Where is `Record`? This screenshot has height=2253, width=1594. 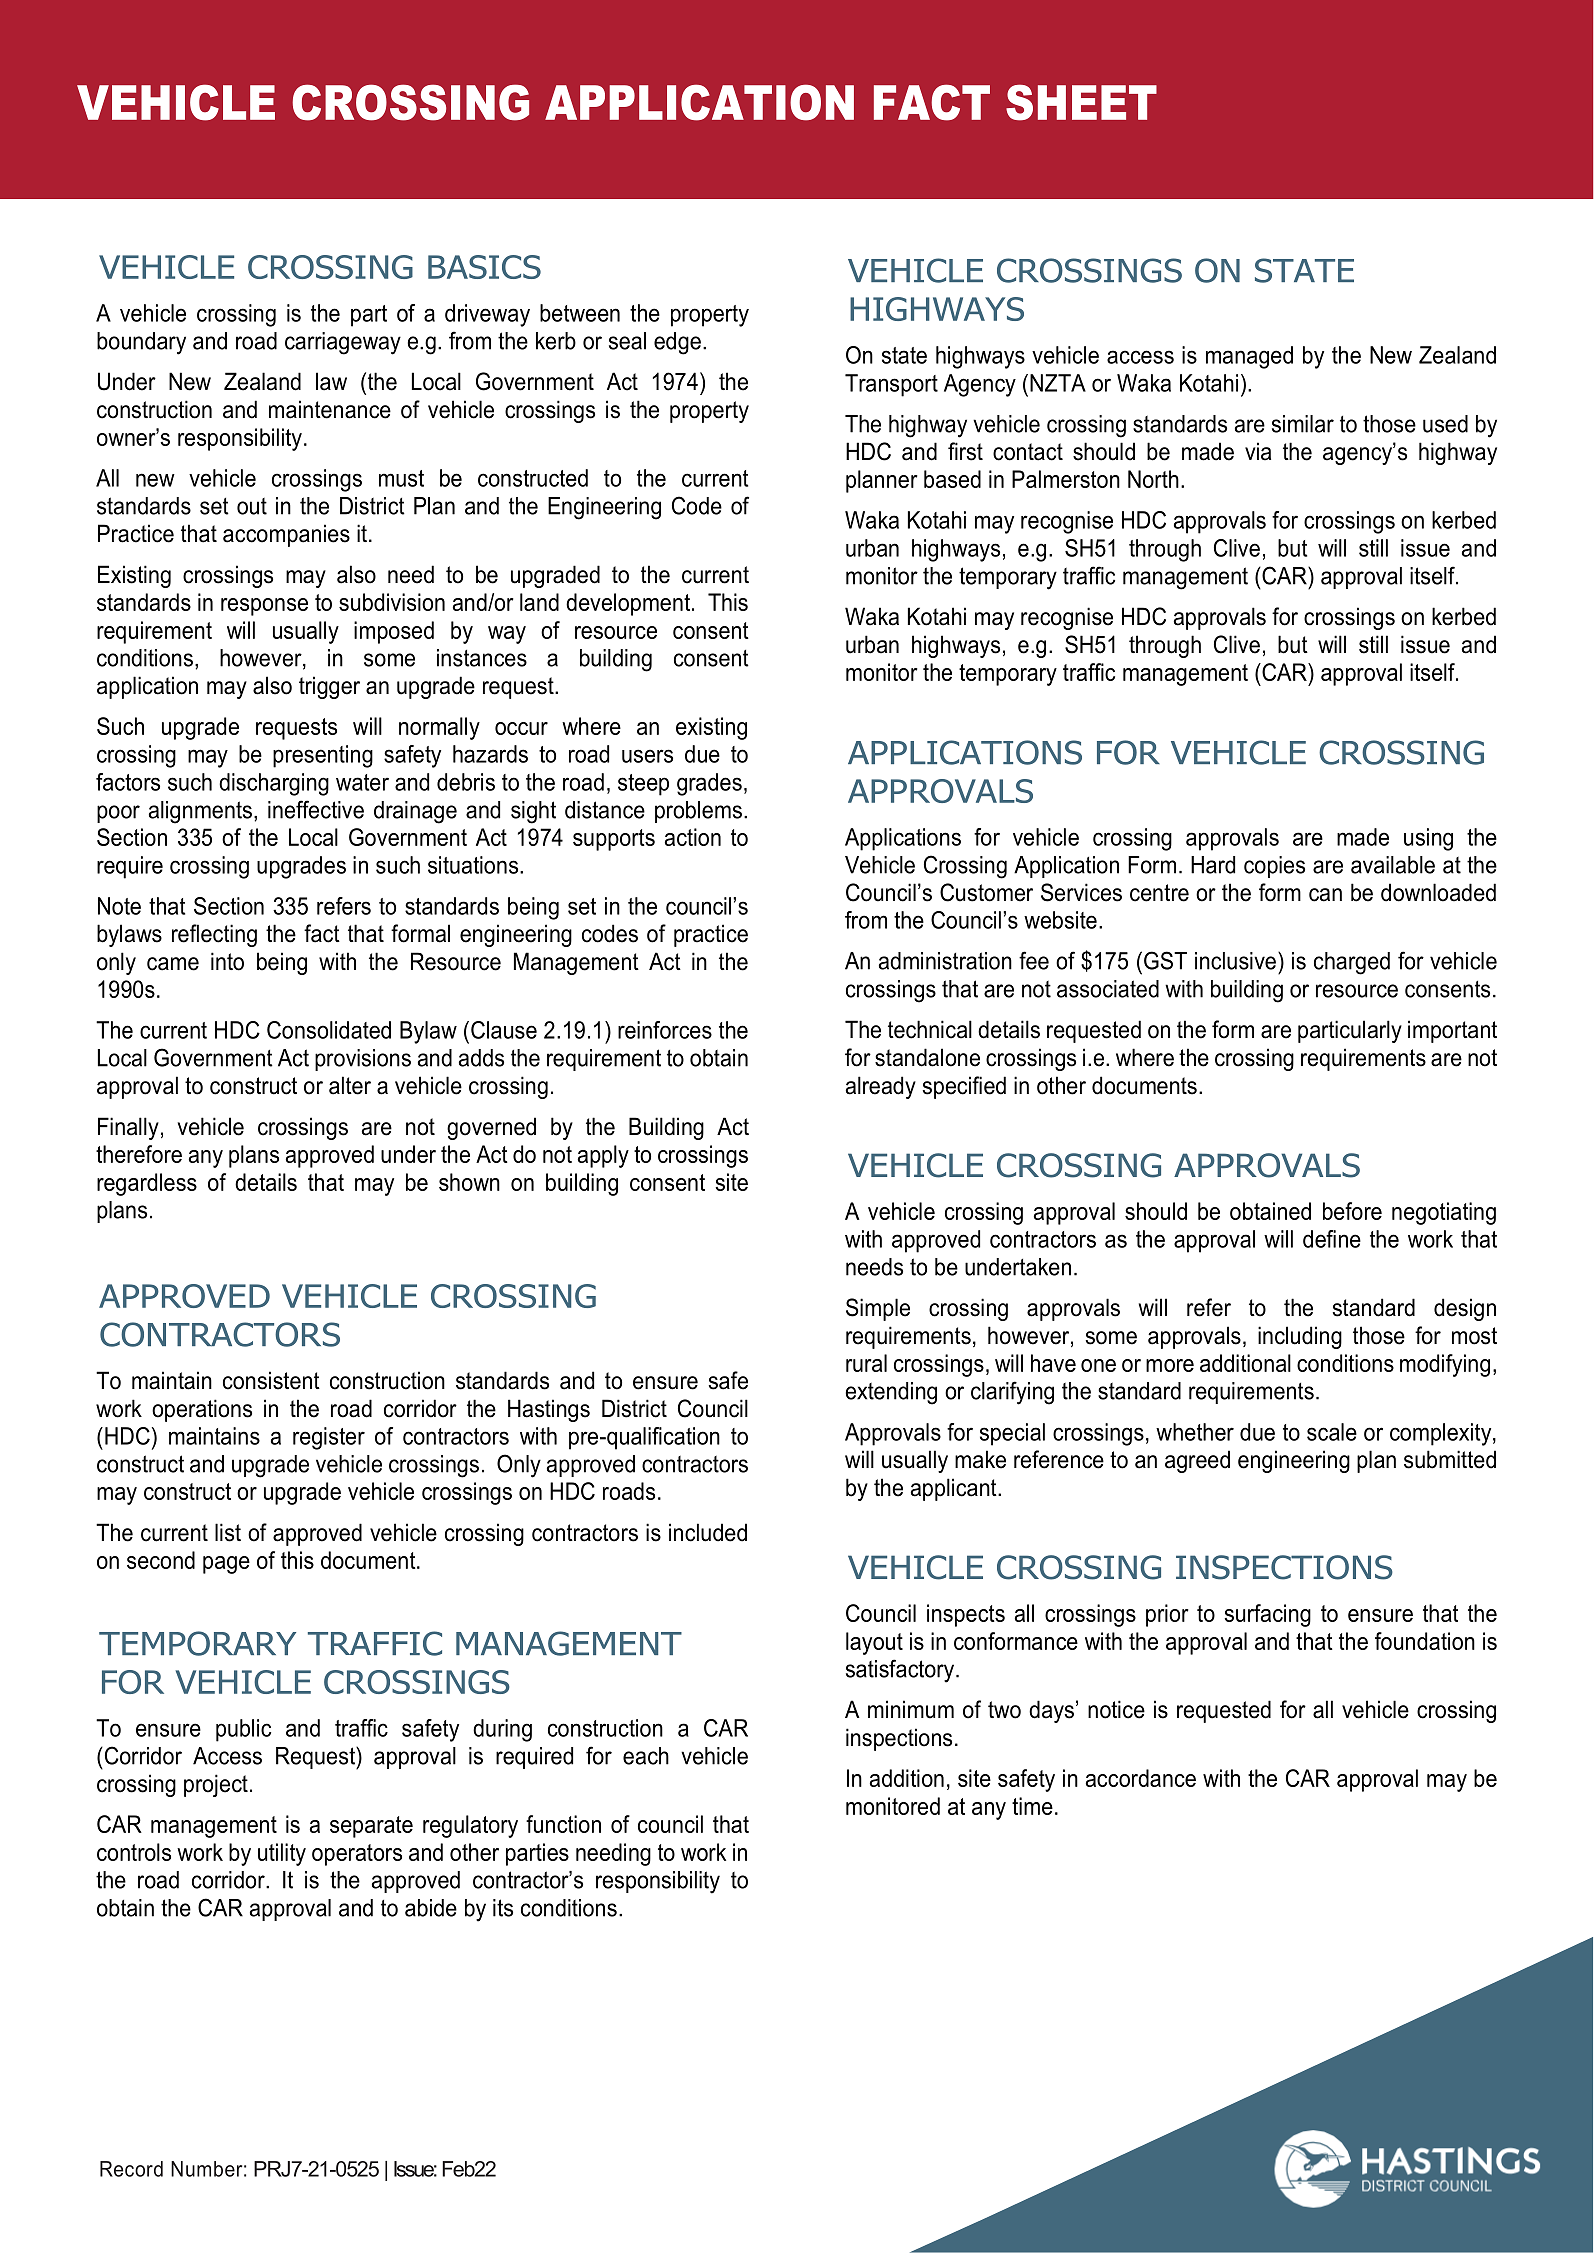 Record is located at coordinates (131, 2169).
